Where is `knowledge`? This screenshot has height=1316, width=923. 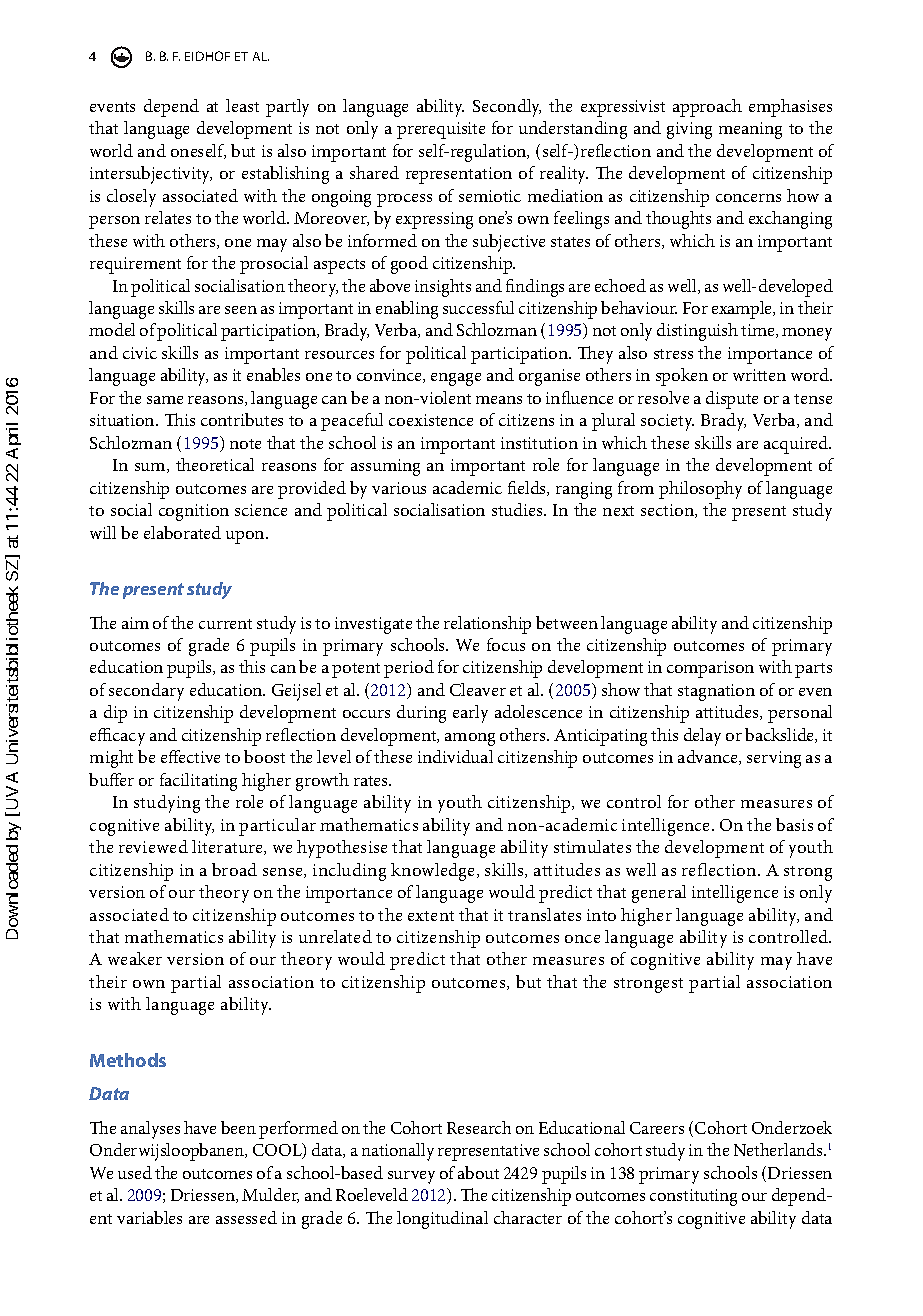 knowledge is located at coordinates (434, 872).
